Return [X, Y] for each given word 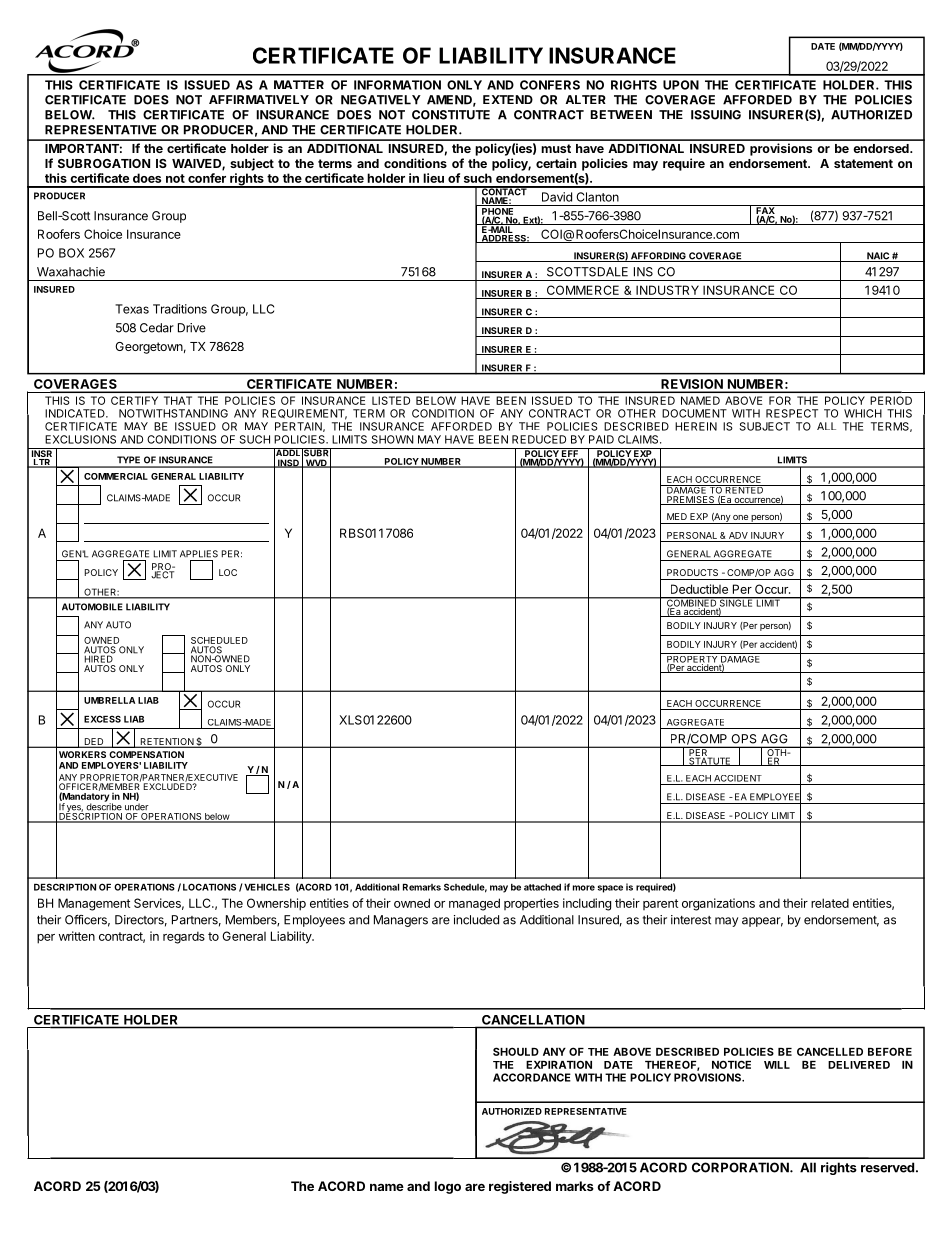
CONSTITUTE [451, 115]
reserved [887, 1167]
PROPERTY [692, 659]
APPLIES [199, 554]
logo [448, 1187]
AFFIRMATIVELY [259, 99]
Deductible [699, 589]
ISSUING [716, 115]
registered [520, 1187]
